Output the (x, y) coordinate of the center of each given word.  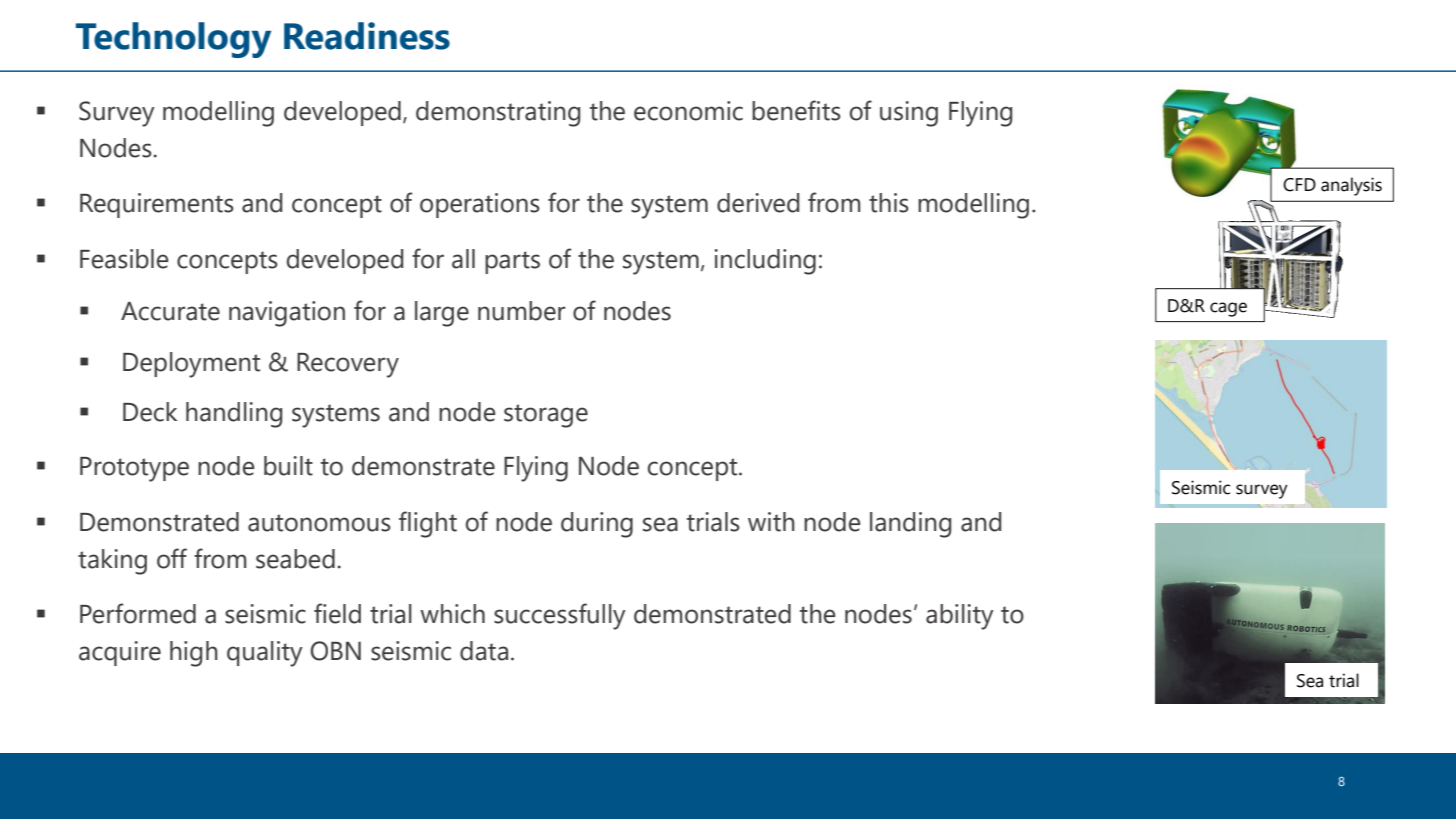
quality (265, 654)
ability (960, 617)
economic (688, 111)
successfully (560, 616)
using (909, 114)
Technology (173, 40)
